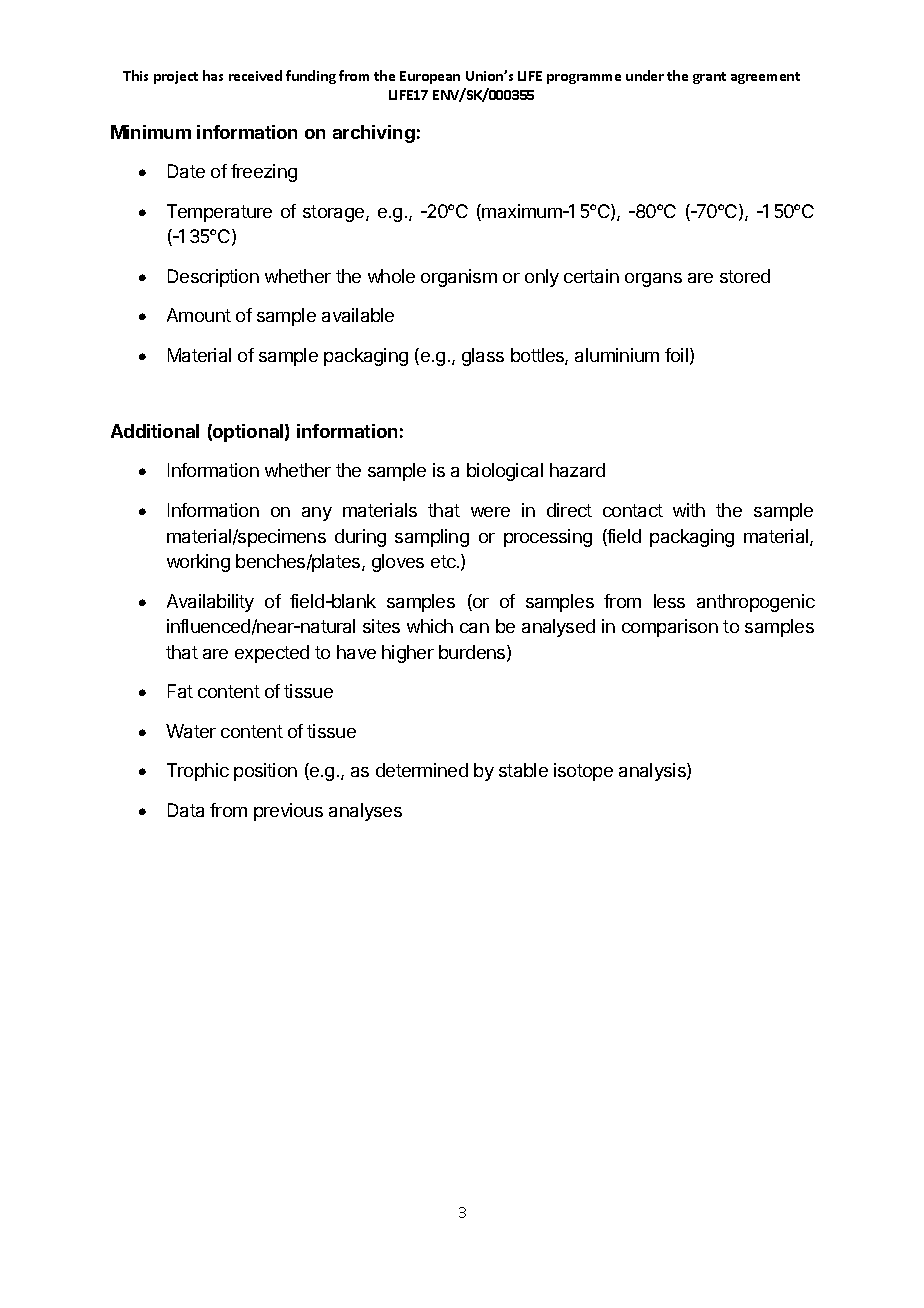  I want to click on Amount, so click(199, 315).
